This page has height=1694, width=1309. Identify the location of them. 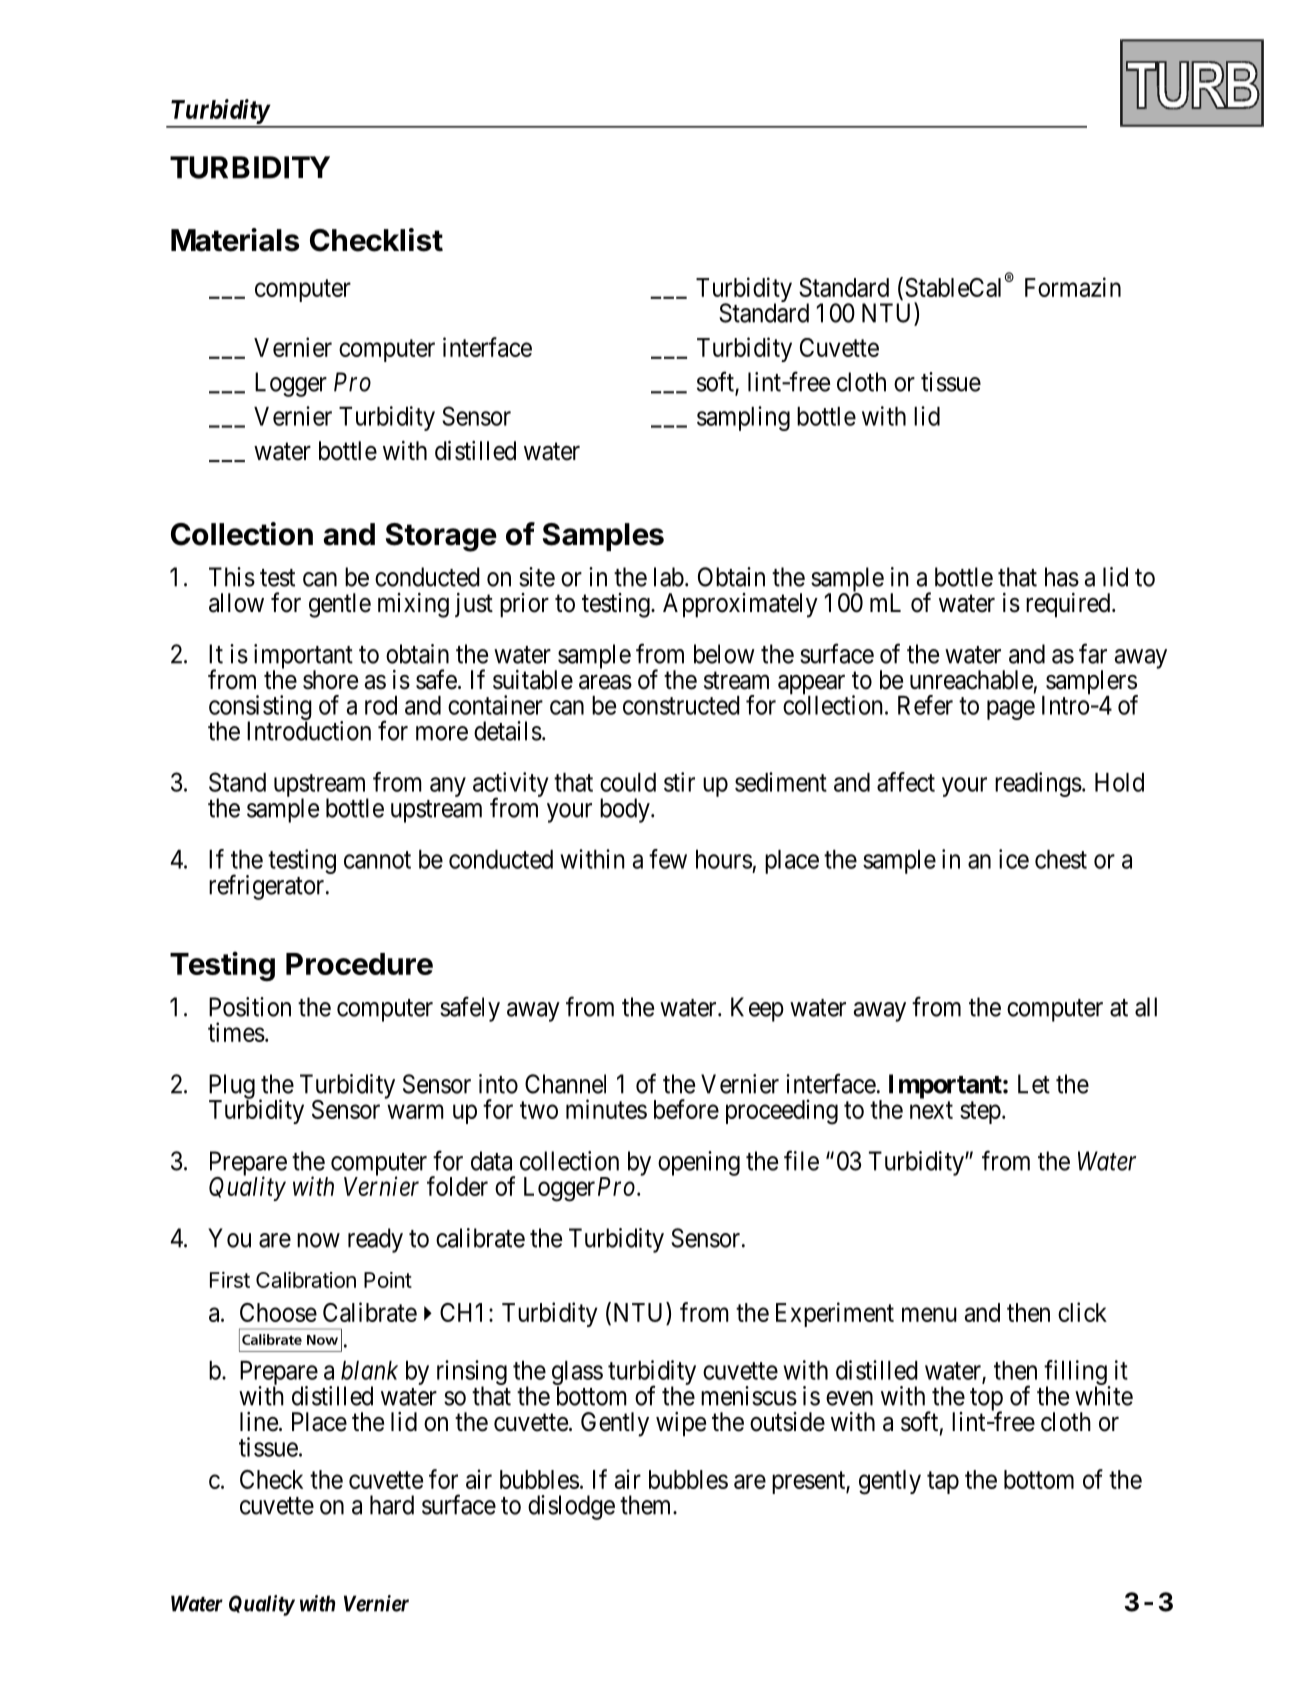
(647, 1505).
